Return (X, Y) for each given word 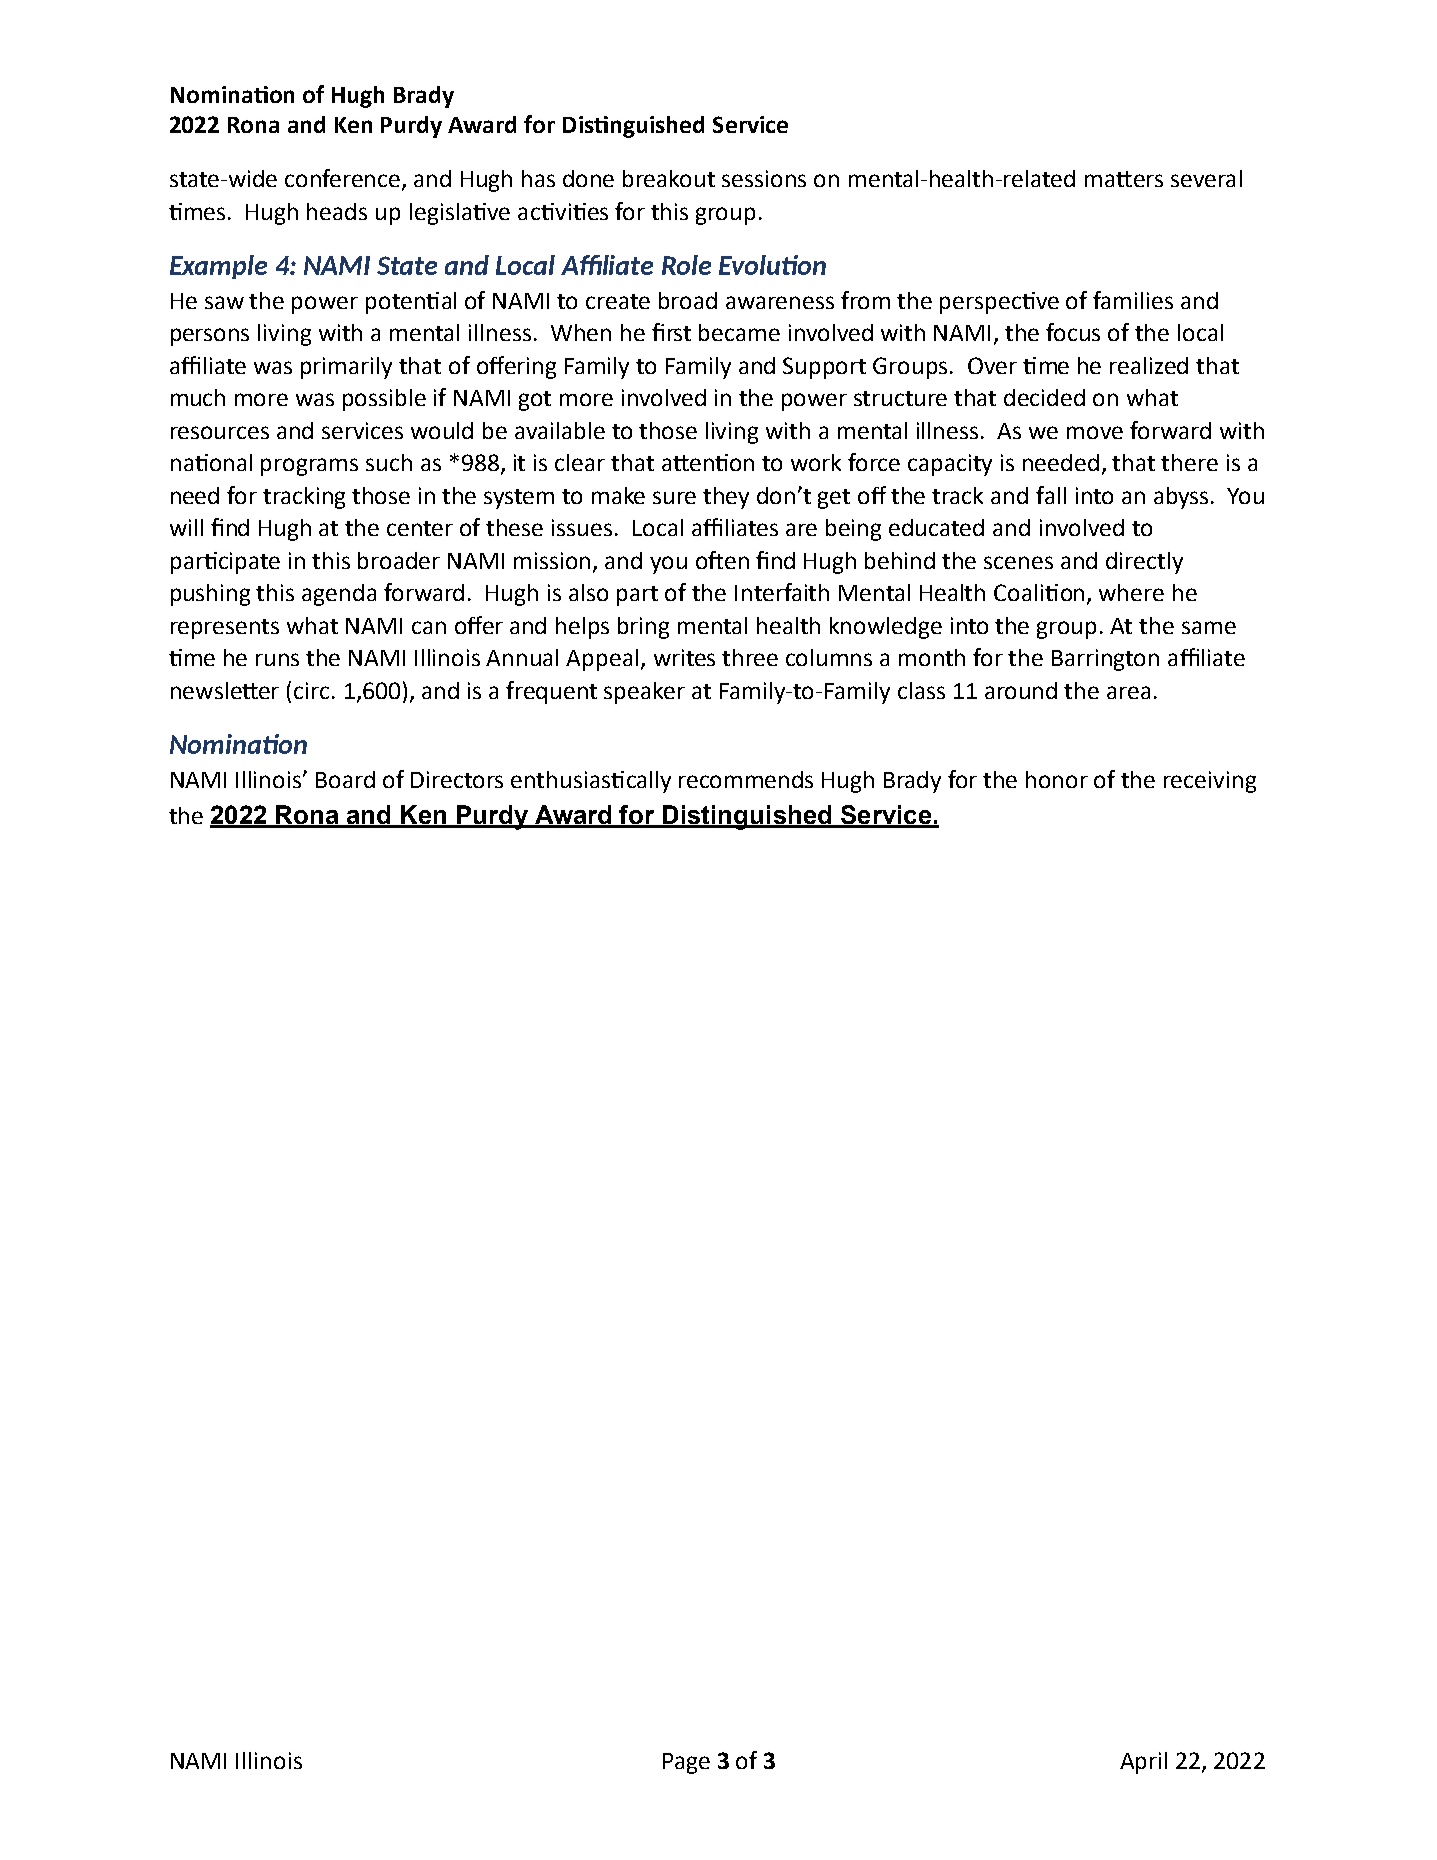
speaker (644, 693)
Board (345, 779)
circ (311, 690)
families (1133, 300)
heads (337, 211)
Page (686, 1763)
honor (1057, 779)
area (1128, 692)
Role (686, 265)
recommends (746, 779)
